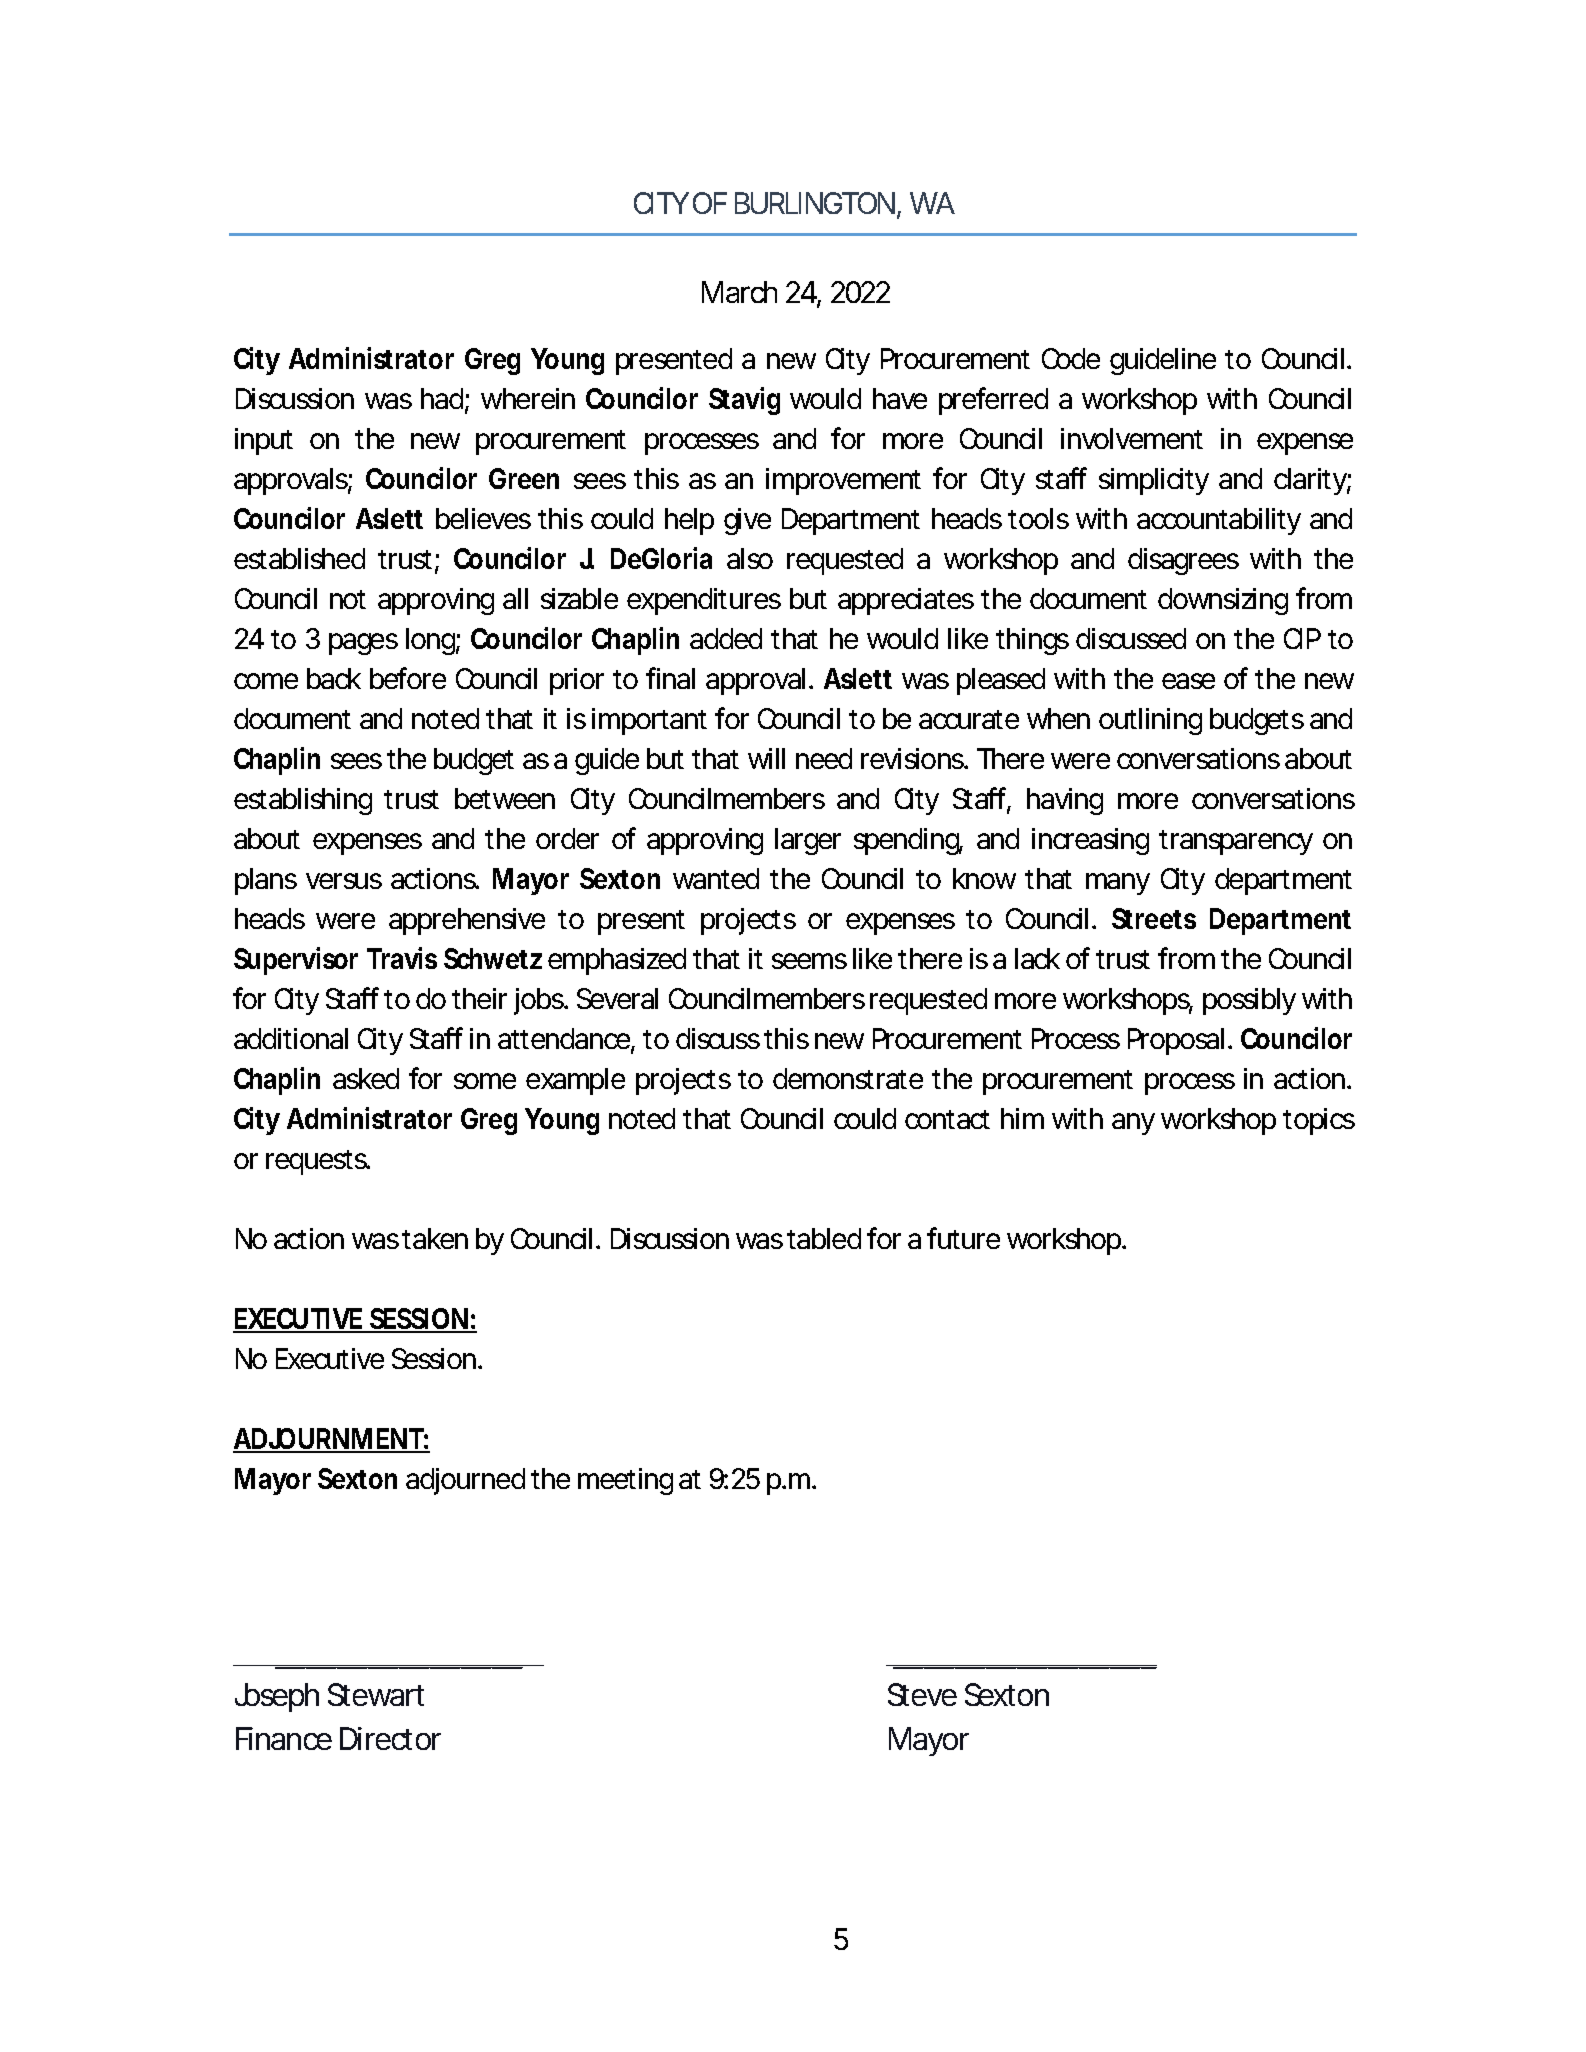 Image resolution: width=1586 pixels, height=2052 pixels. I want to click on wherein, so click(528, 398).
